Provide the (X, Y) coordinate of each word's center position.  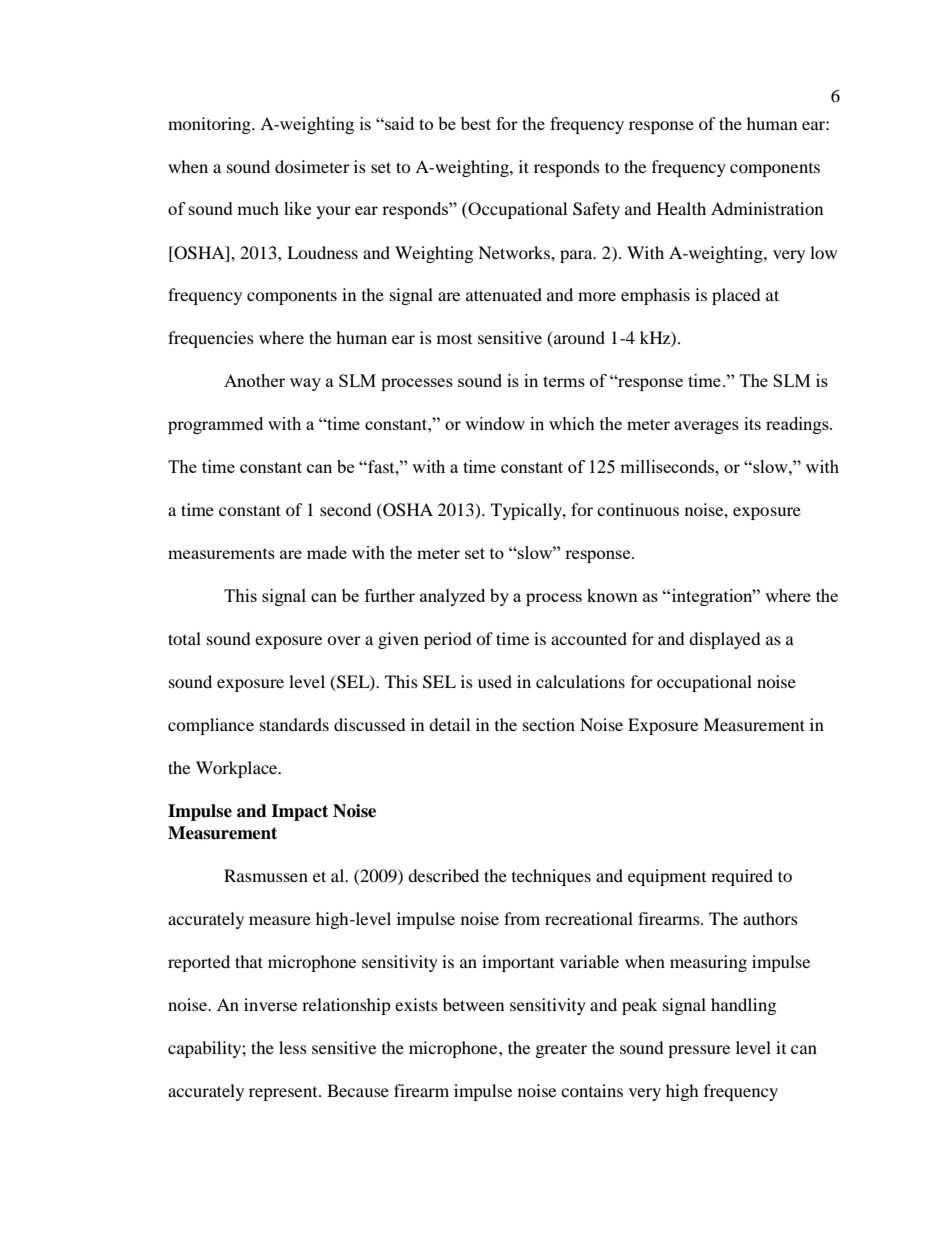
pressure (699, 1051)
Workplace (238, 769)
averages (706, 427)
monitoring (210, 125)
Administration (767, 208)
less (293, 1047)
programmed (215, 425)
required (742, 877)
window (495, 423)
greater (561, 1051)
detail (449, 724)
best (476, 123)
